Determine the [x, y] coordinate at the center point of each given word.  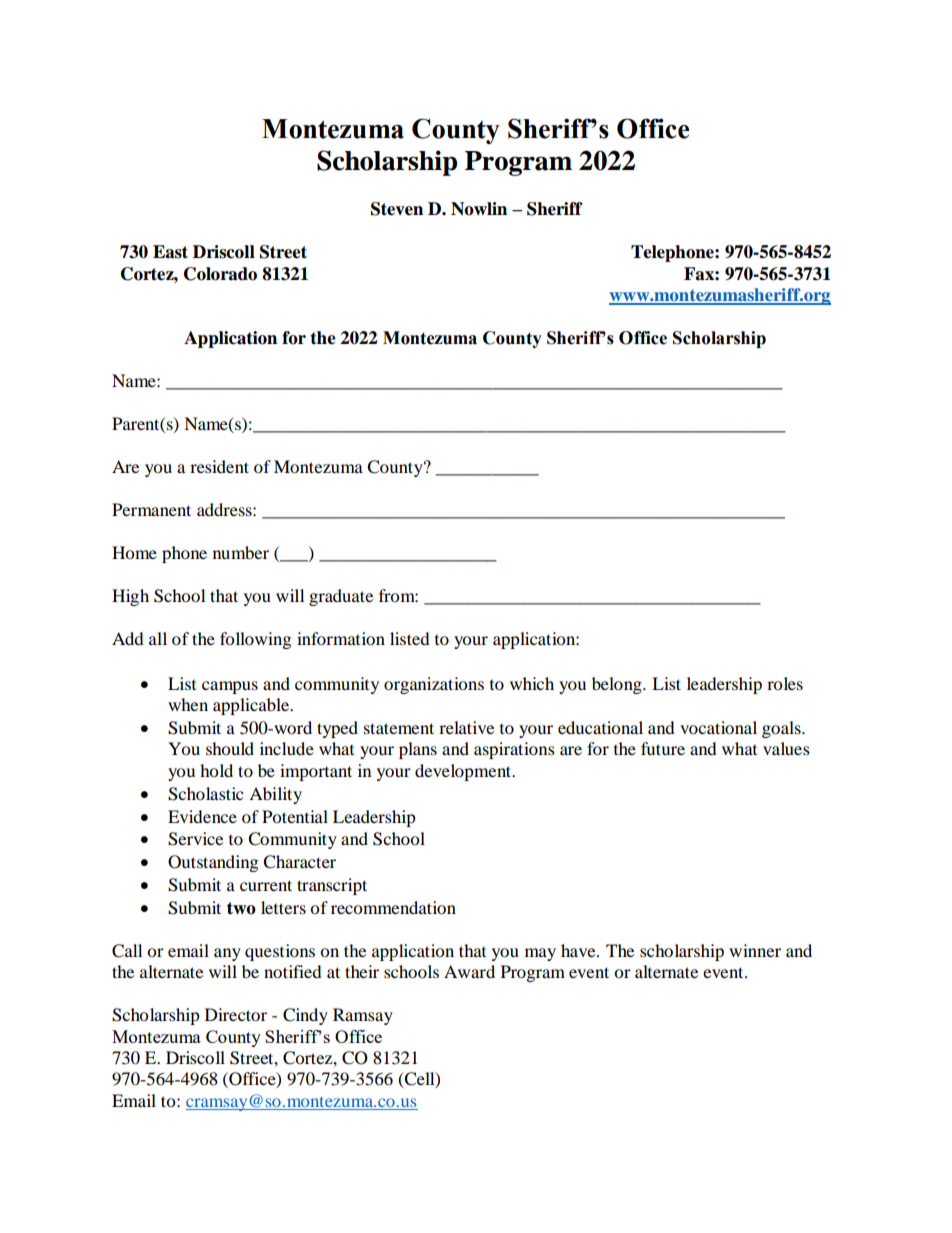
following [255, 640]
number [241, 552]
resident [219, 466]
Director [236, 1014]
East [170, 252]
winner [755, 950]
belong [618, 685]
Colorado [220, 274]
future [663, 748]
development [464, 772]
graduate [341, 597]
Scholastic [205, 794]
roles [785, 683]
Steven [397, 209]
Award [469, 971]
